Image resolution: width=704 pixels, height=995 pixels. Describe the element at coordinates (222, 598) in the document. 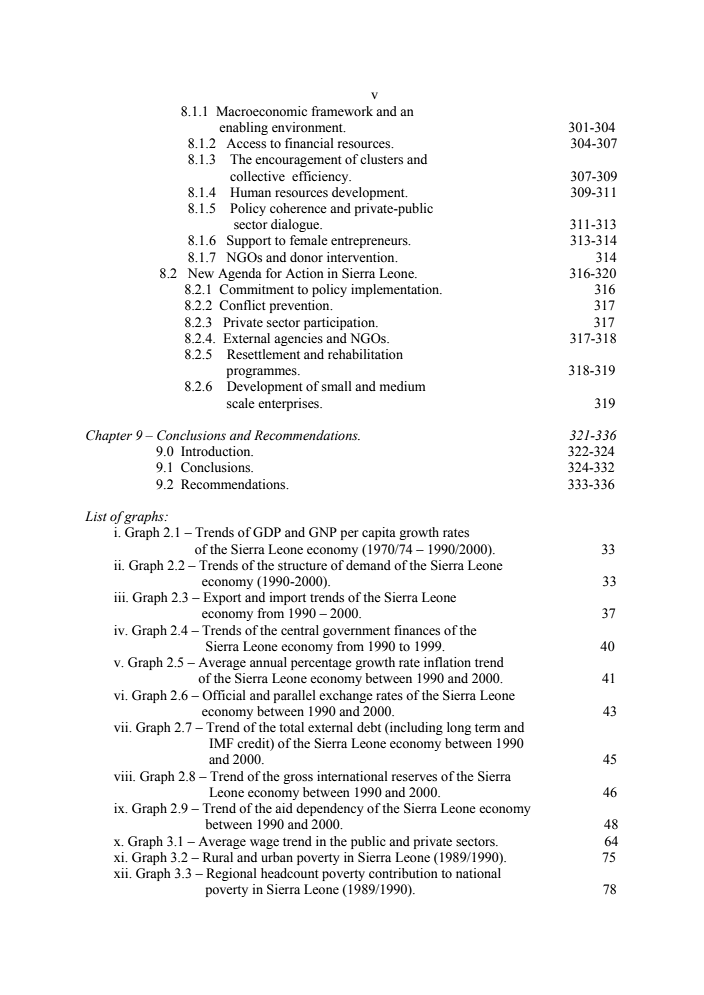

I see `Export` at that location.
